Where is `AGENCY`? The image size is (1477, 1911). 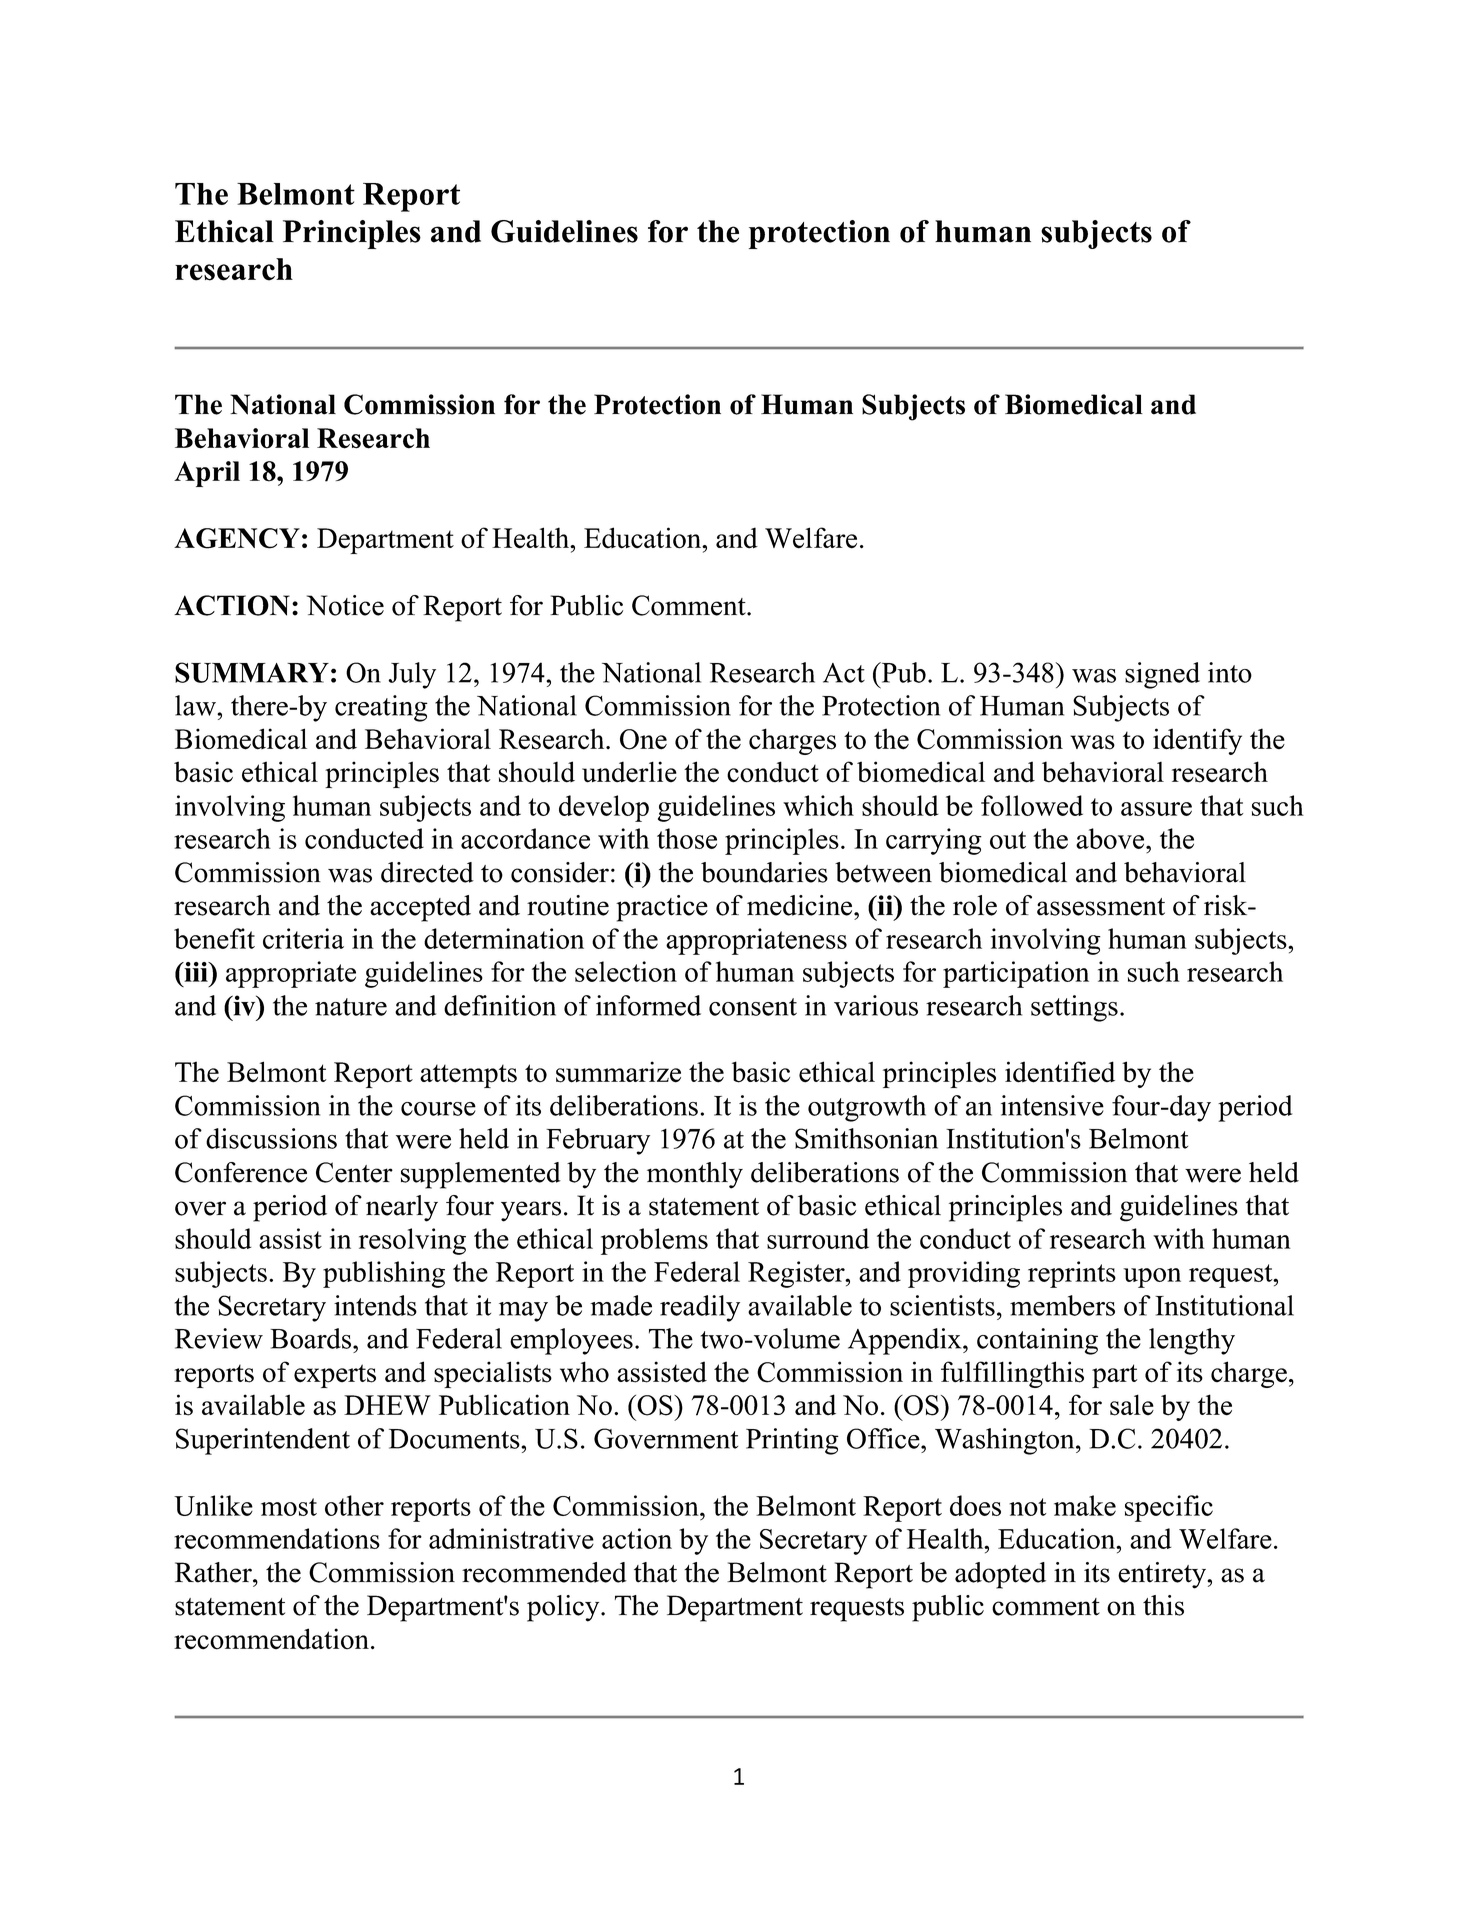 AGENCY is located at coordinates (237, 538).
